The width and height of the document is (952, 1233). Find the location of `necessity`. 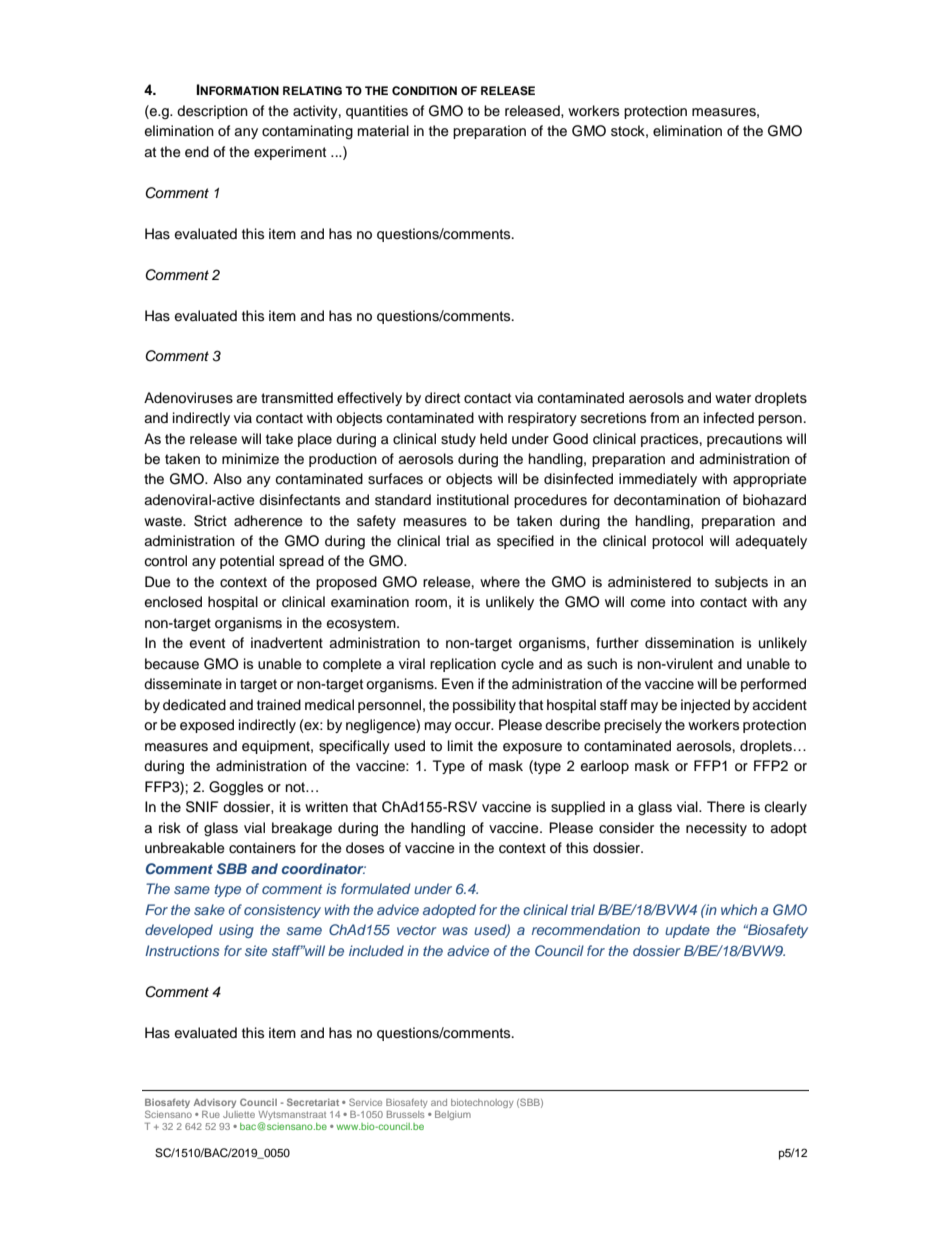

necessity is located at coordinates (716, 829).
